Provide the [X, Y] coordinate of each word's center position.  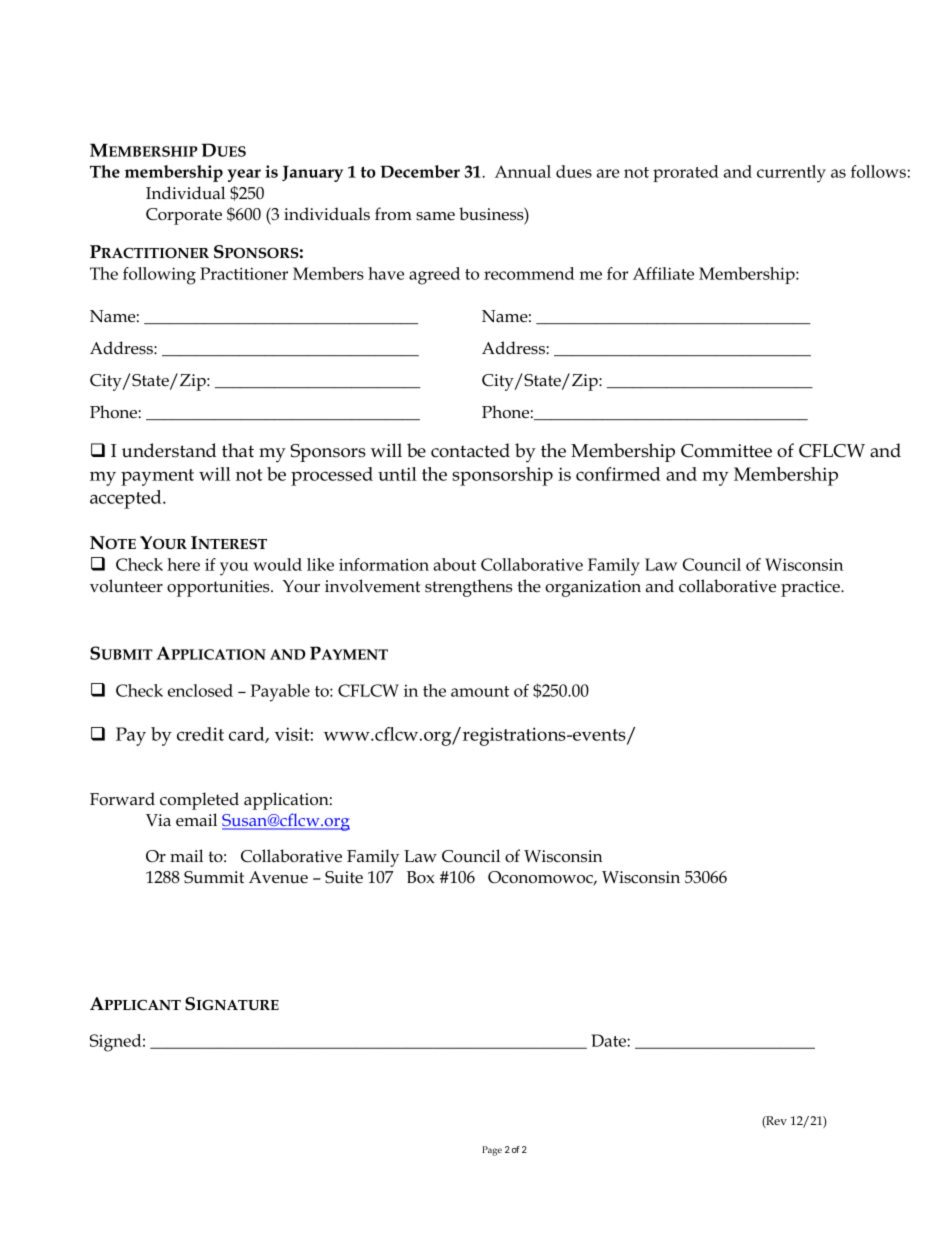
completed [199, 801]
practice [811, 588]
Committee [726, 451]
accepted [127, 499]
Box [421, 877]
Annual [523, 171]
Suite [344, 877]
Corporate [184, 216]
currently [791, 174]
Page [492, 1151]
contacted [470, 450]
